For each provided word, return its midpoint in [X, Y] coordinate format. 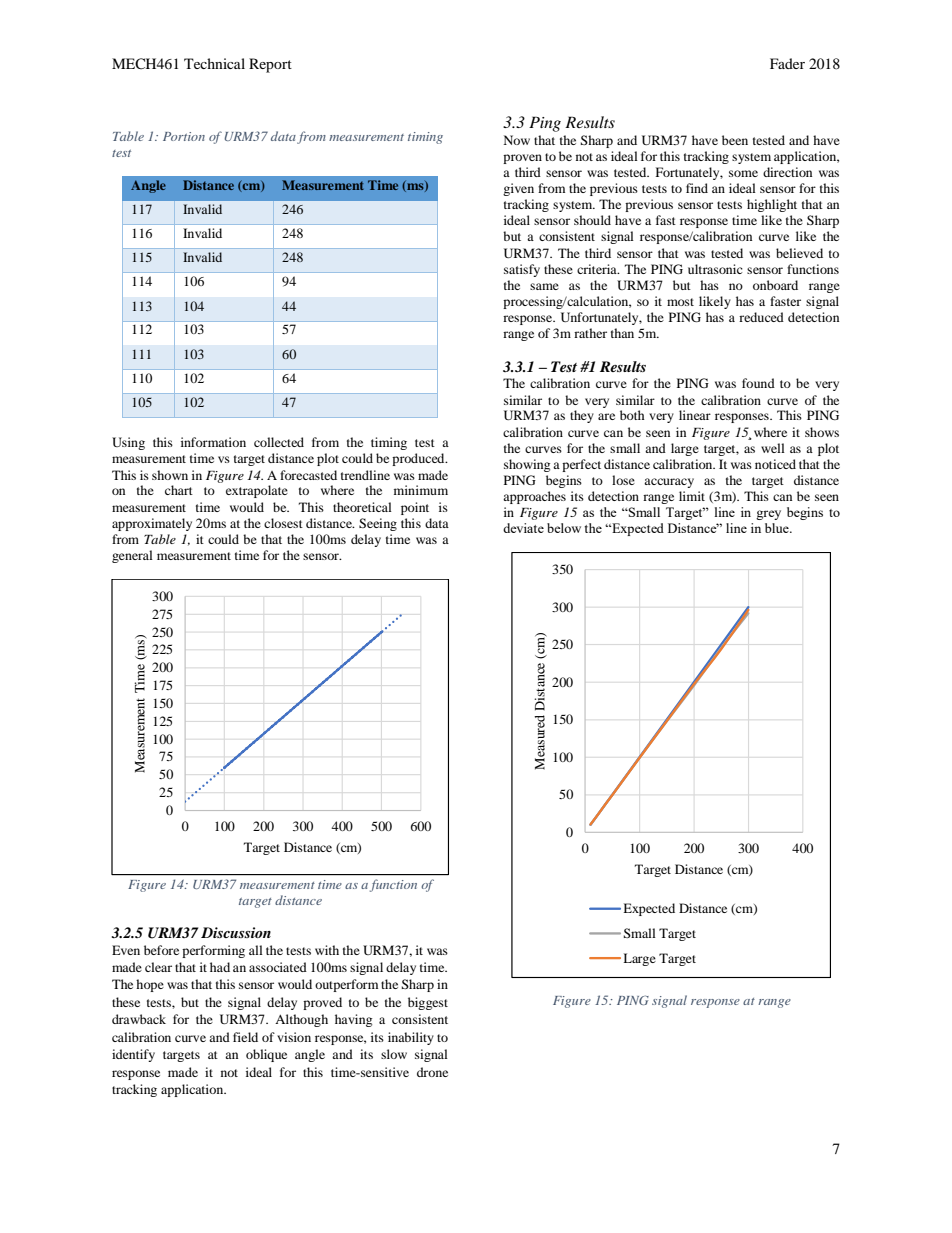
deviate [523, 528]
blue [778, 528]
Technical [214, 63]
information [213, 442]
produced [419, 459]
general [132, 556]
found [758, 383]
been [735, 140]
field [245, 1037]
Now [517, 140]
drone [432, 1072]
